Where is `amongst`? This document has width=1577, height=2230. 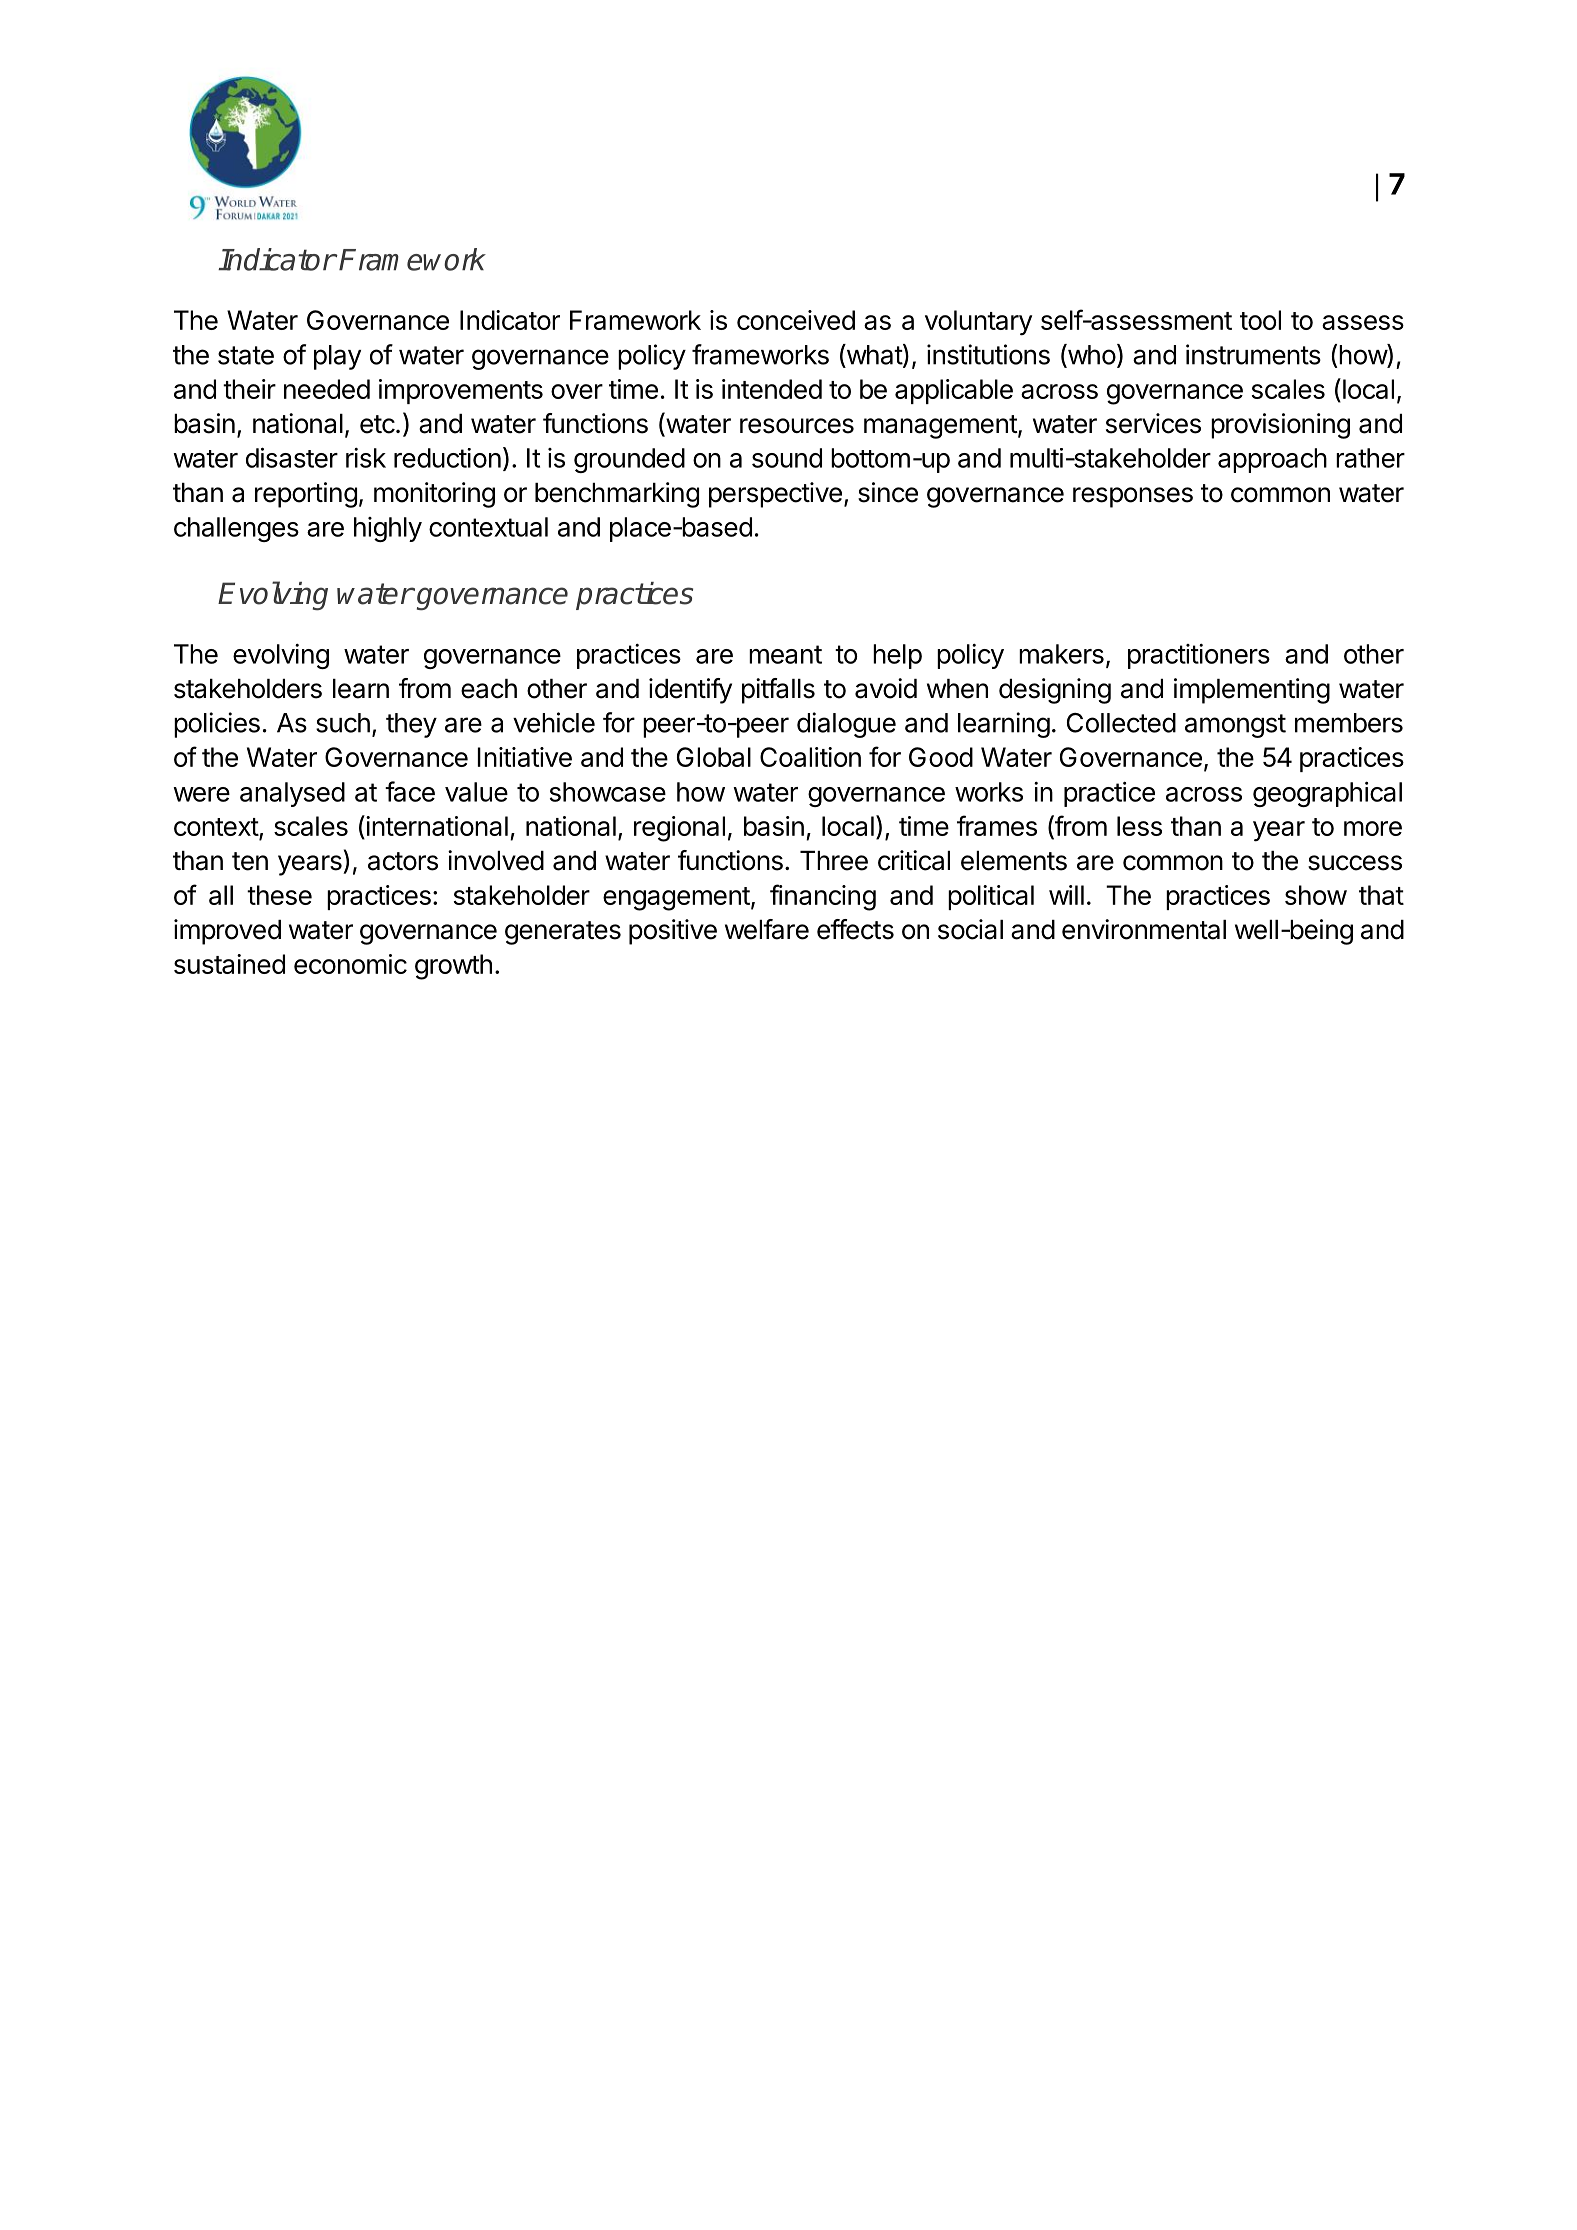
amongst is located at coordinates (1235, 726).
